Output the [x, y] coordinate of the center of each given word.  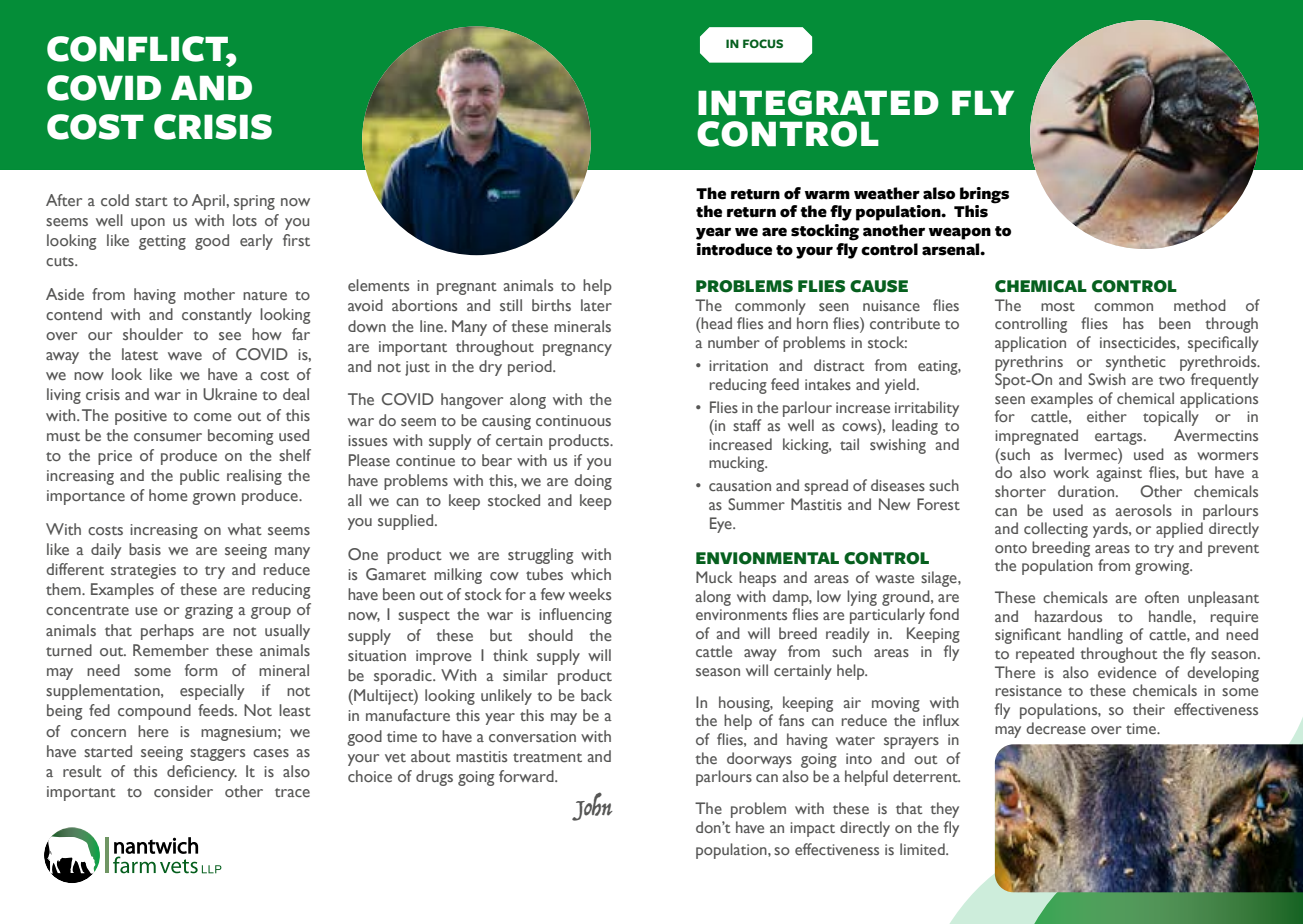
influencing [575, 616]
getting [162, 242]
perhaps [167, 632]
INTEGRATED [818, 103]
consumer [168, 437]
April [208, 202]
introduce [734, 249]
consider [183, 791]
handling [1095, 636]
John [592, 806]
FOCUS [763, 43]
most [1058, 306]
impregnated [1036, 437]
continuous [573, 420]
